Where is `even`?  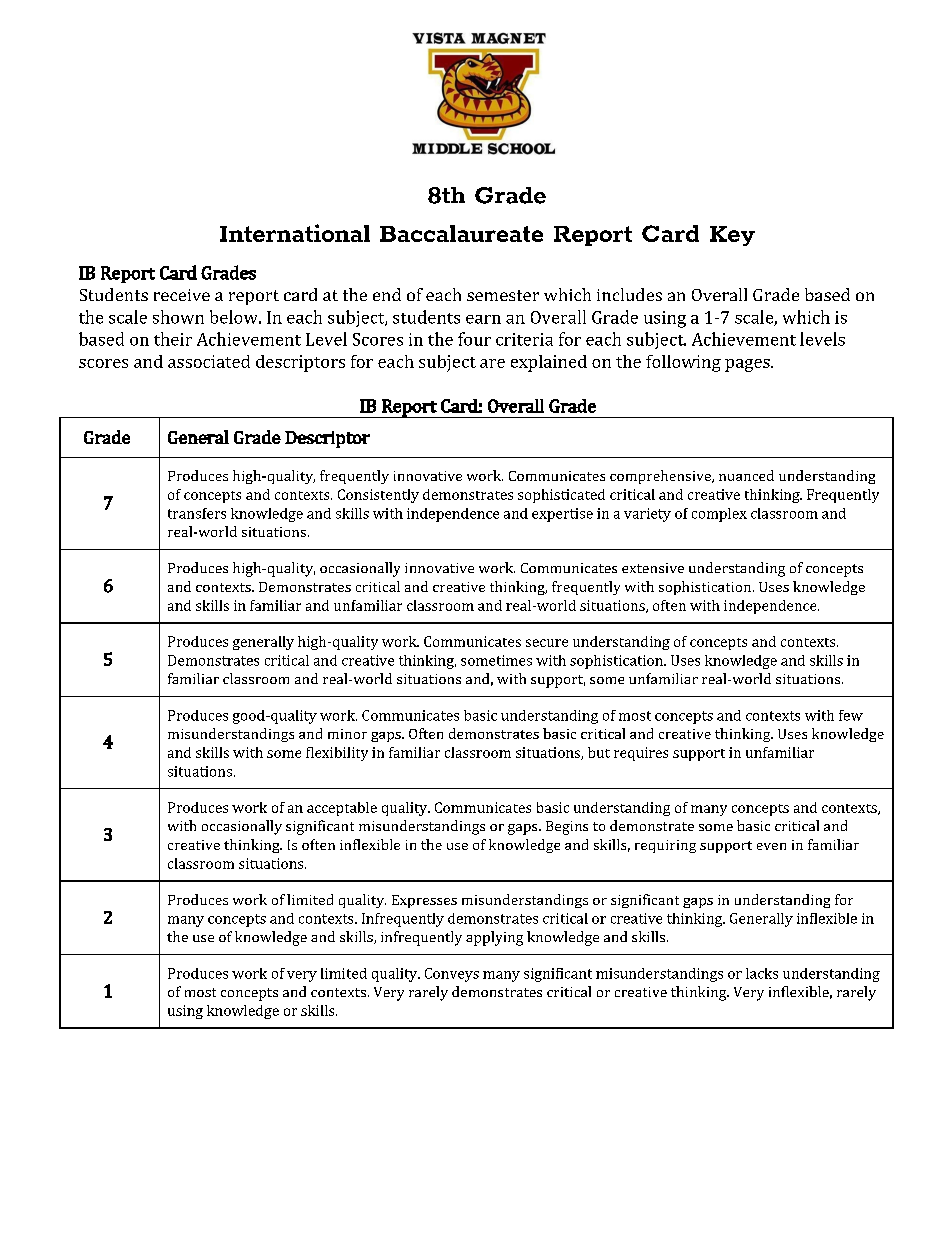
even is located at coordinates (771, 846).
